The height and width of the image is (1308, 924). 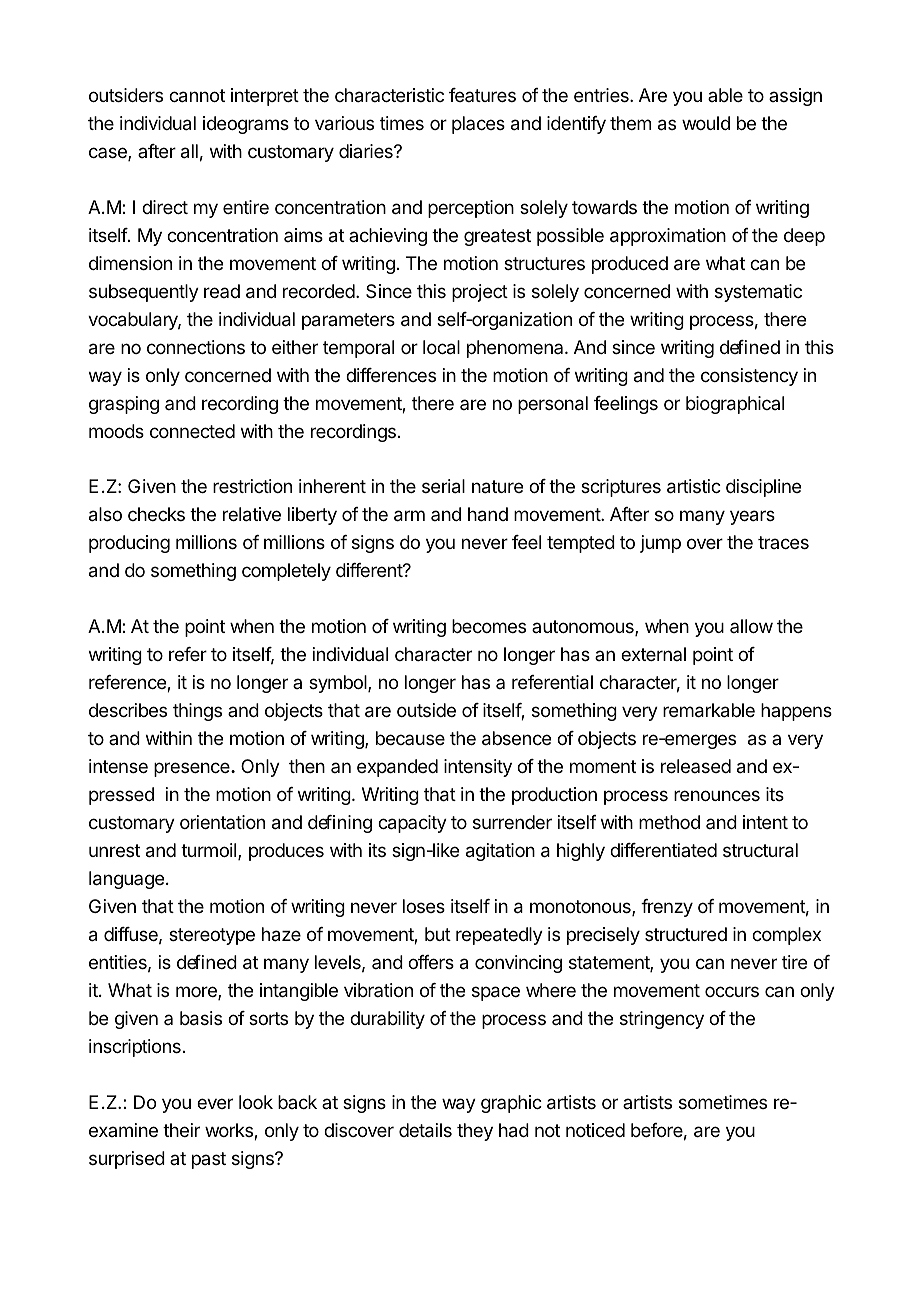 What do you see at coordinates (749, 377) in the image?
I see `consistency` at bounding box center [749, 377].
